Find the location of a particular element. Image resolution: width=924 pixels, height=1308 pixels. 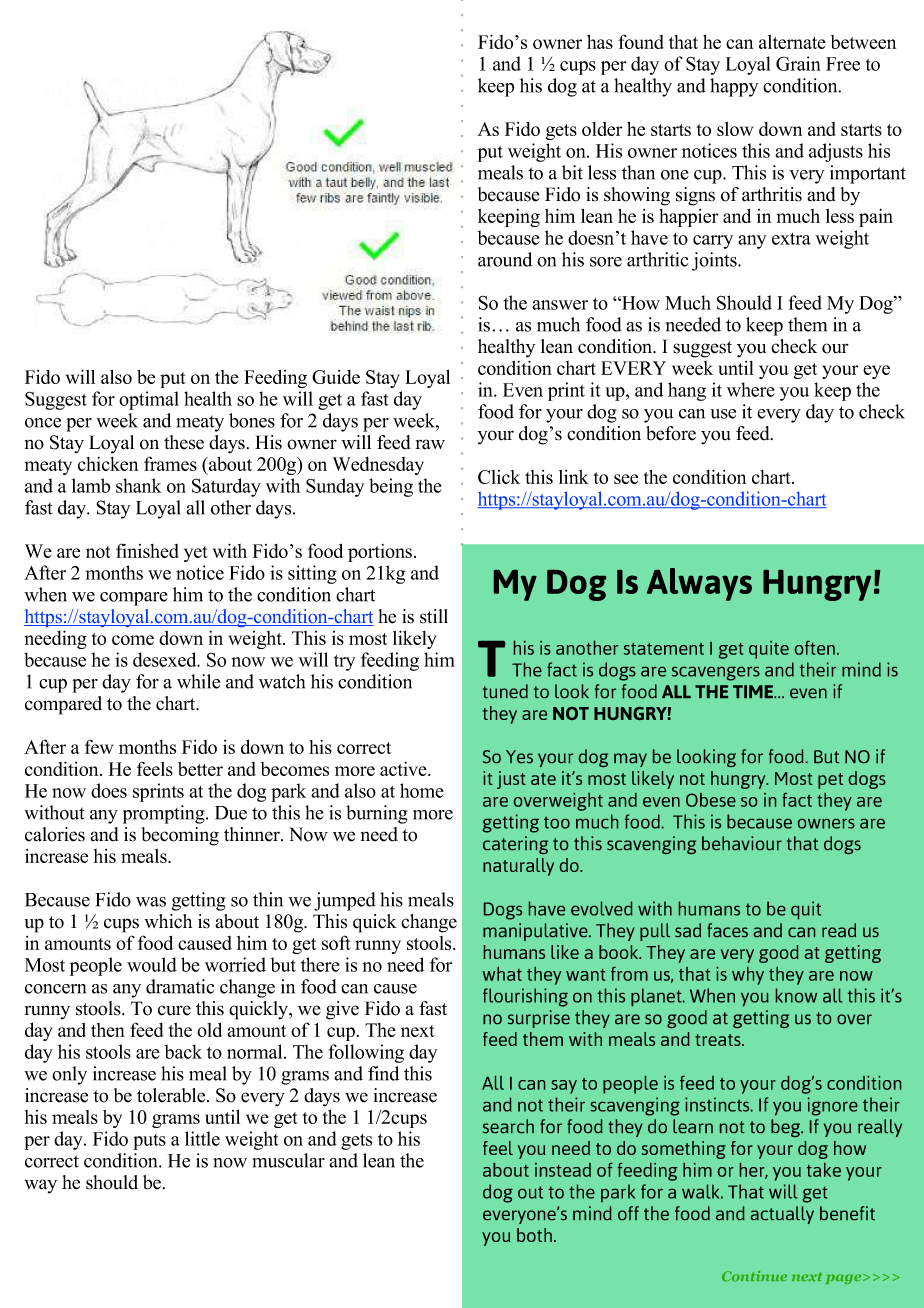

has is located at coordinates (600, 42).
